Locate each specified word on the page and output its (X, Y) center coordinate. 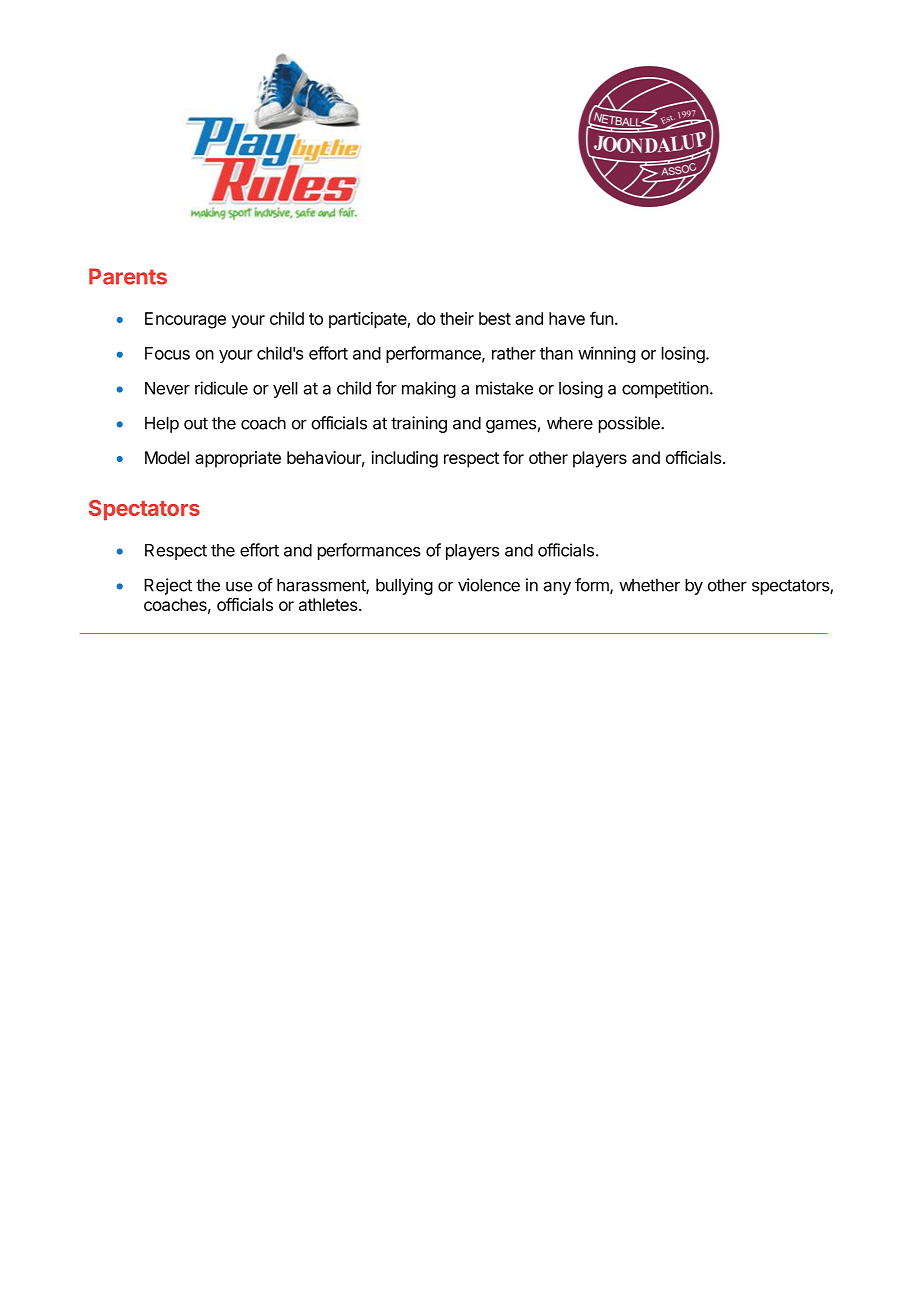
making (429, 389)
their (457, 318)
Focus (167, 353)
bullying (404, 586)
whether (649, 585)
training (419, 424)
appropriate (238, 459)
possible (630, 424)
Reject (168, 586)
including (405, 459)
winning (606, 354)
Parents (128, 276)
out (196, 423)
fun (601, 318)
